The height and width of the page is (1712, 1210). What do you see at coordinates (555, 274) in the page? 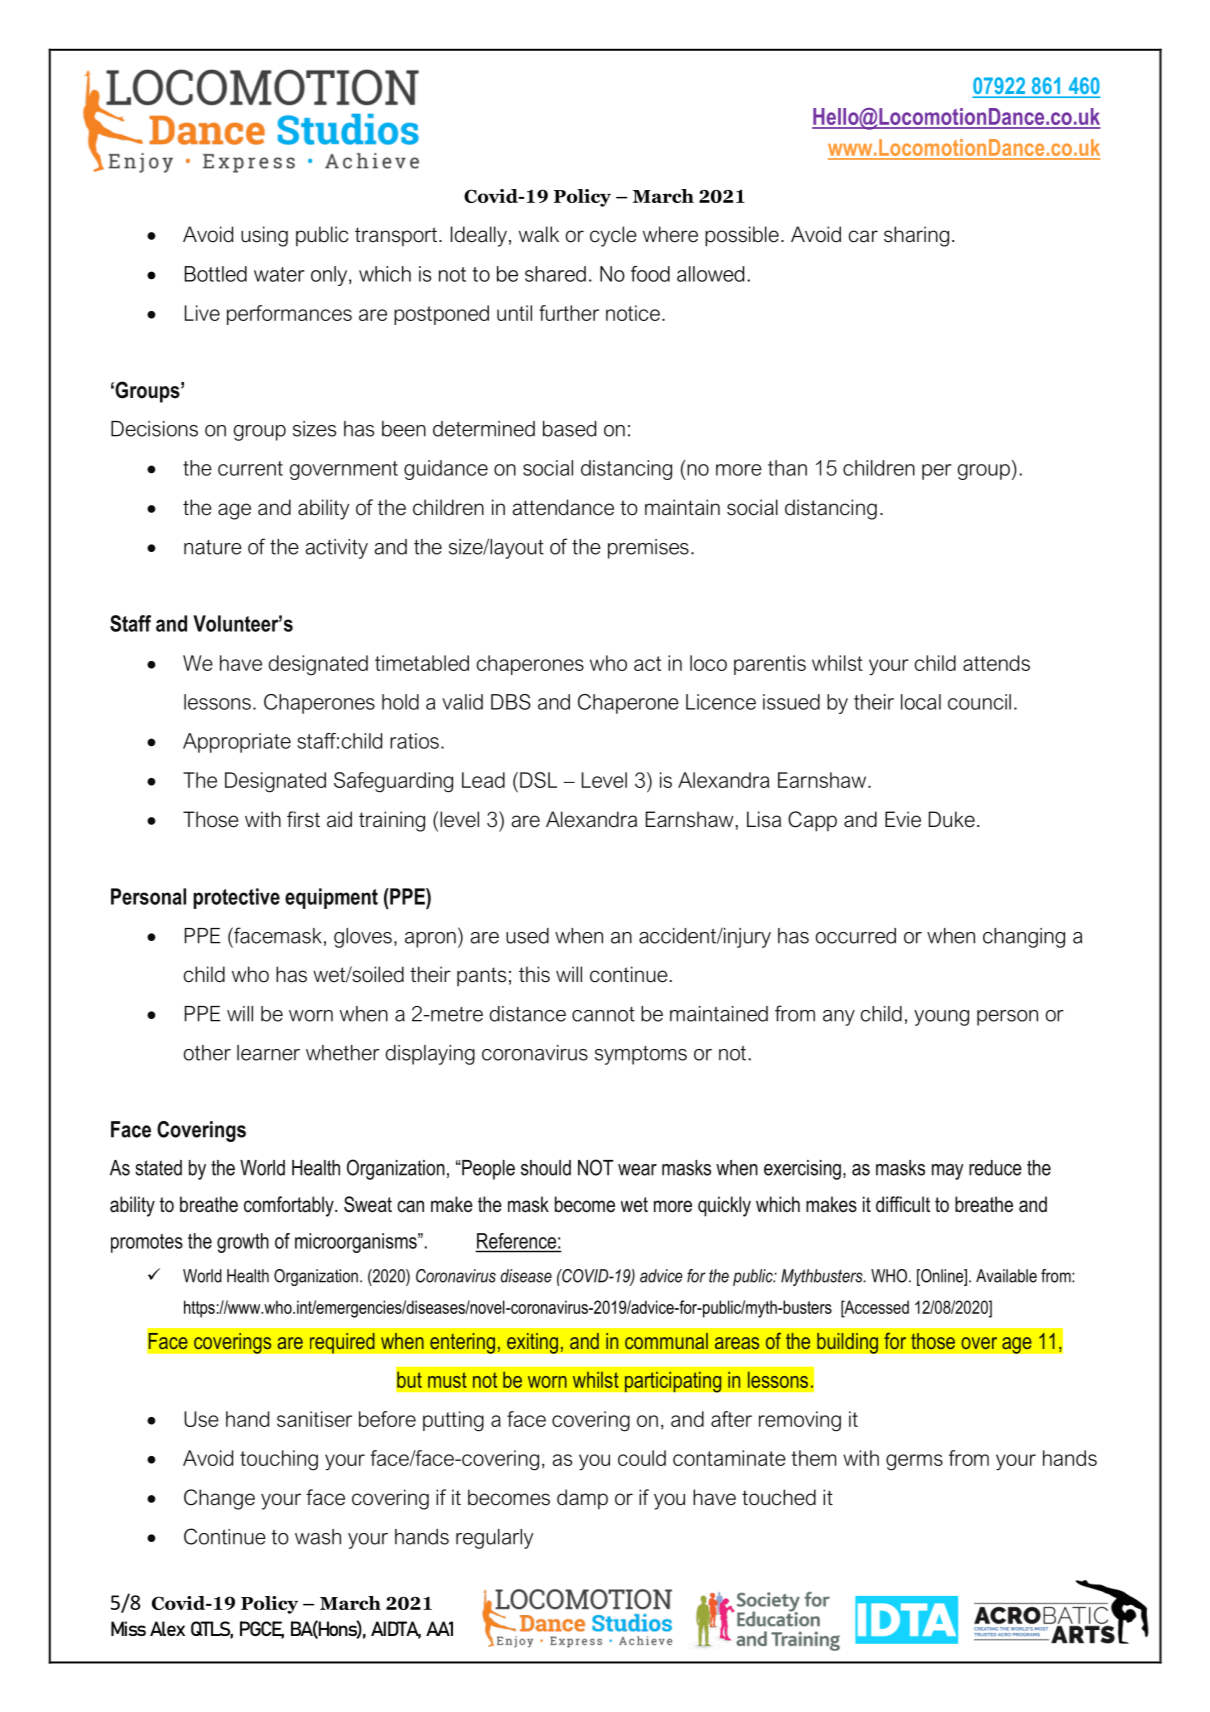
I see `shared` at bounding box center [555, 274].
